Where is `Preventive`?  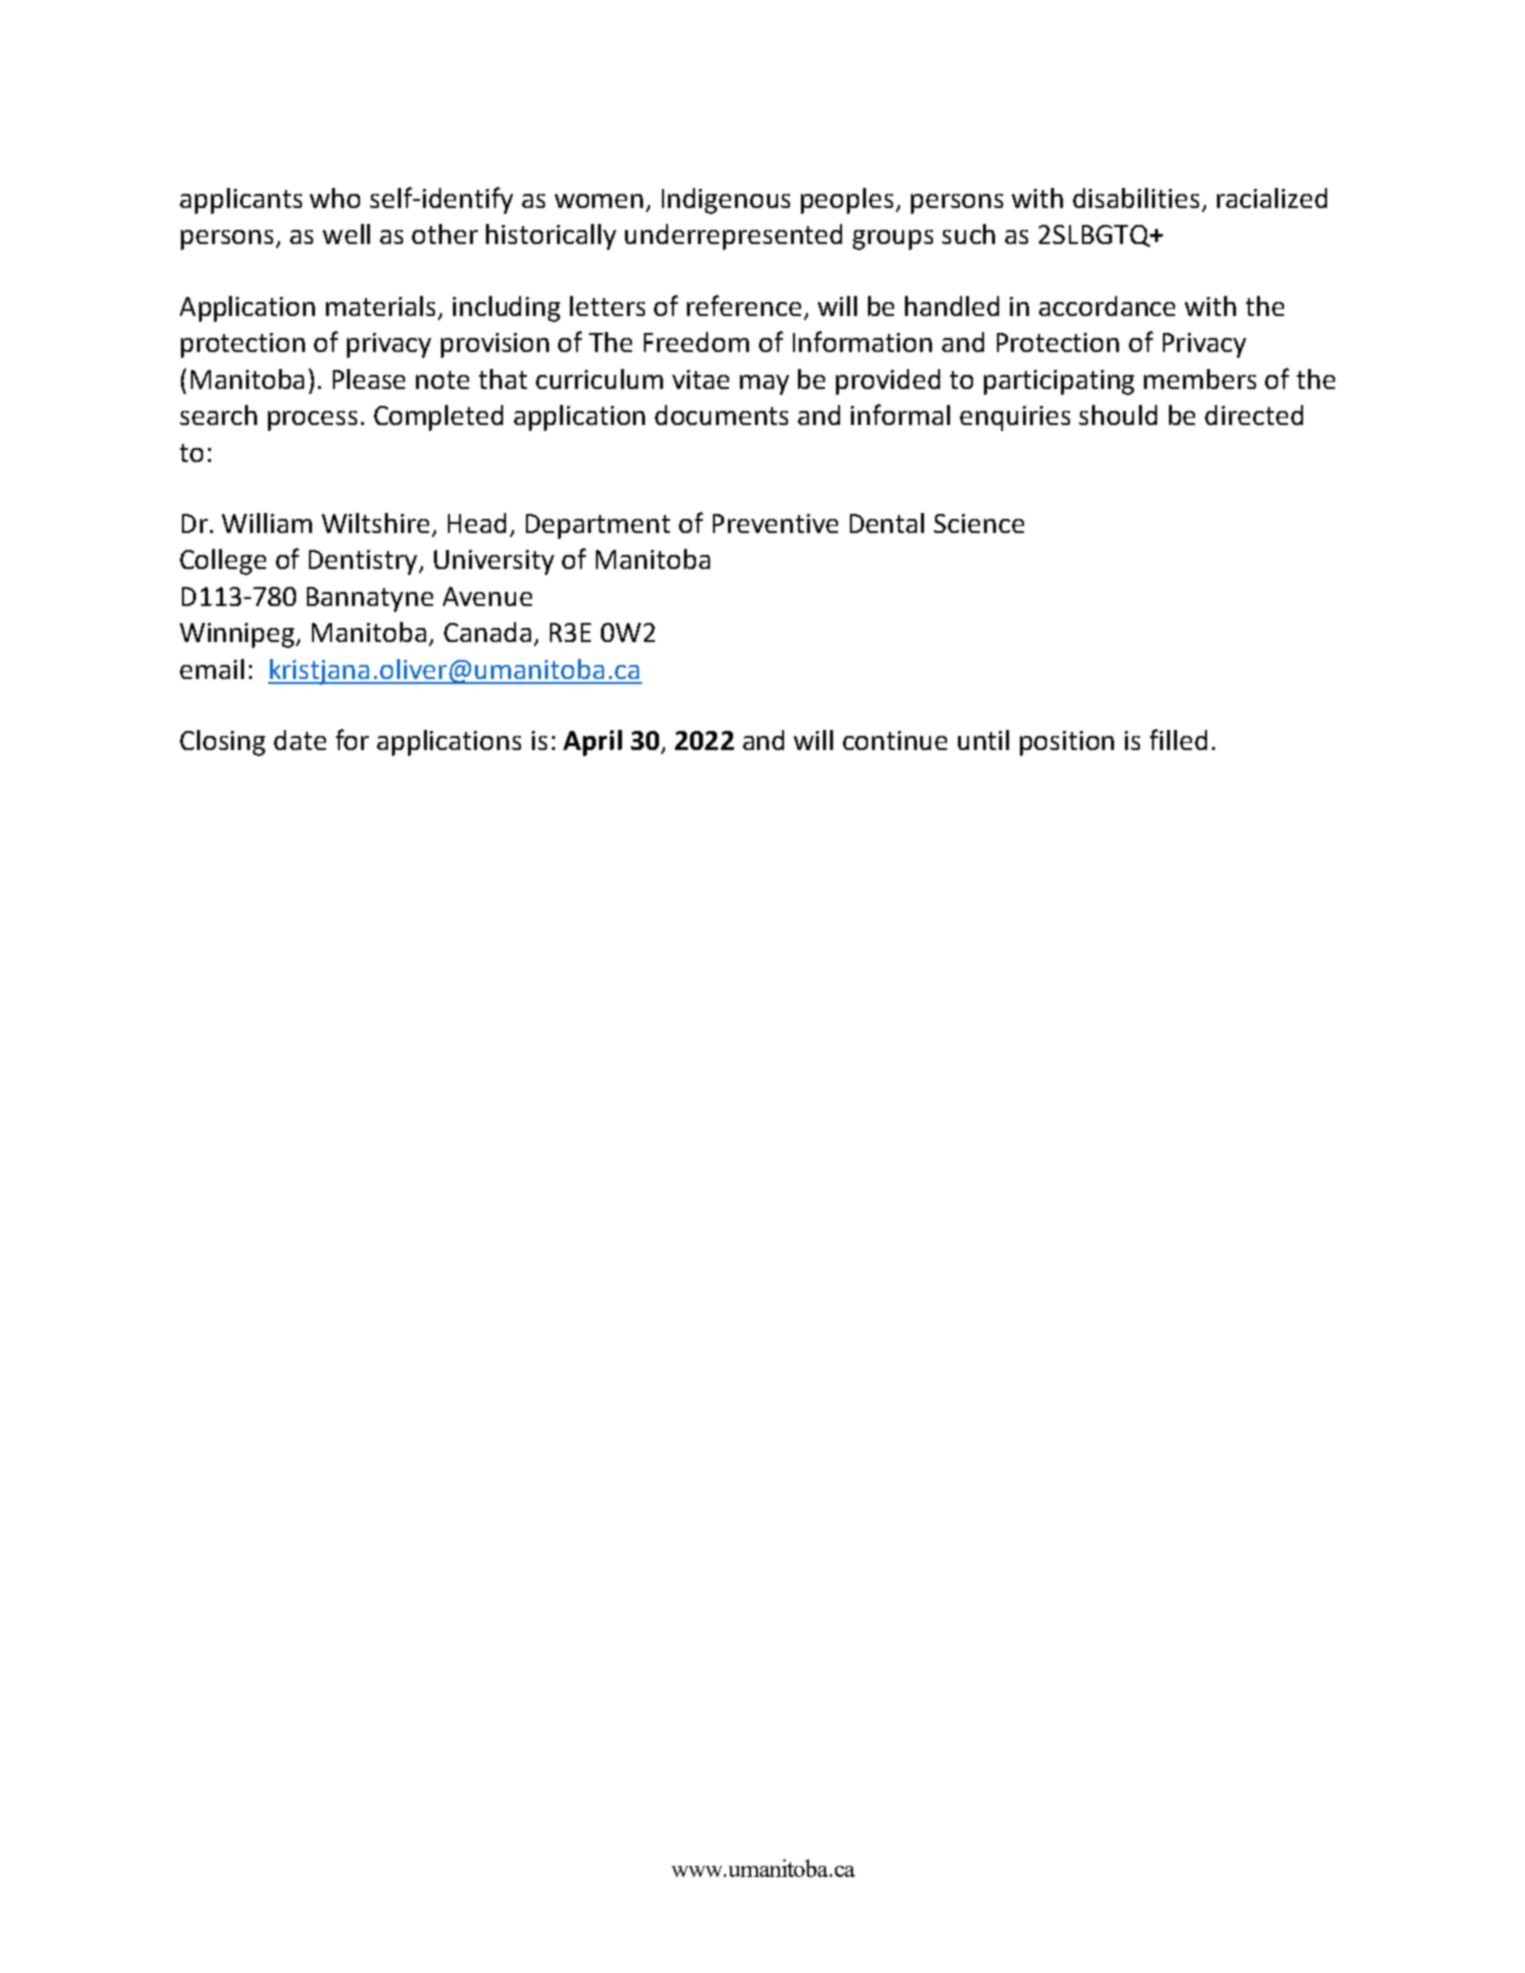
Preventive is located at coordinates (775, 523).
